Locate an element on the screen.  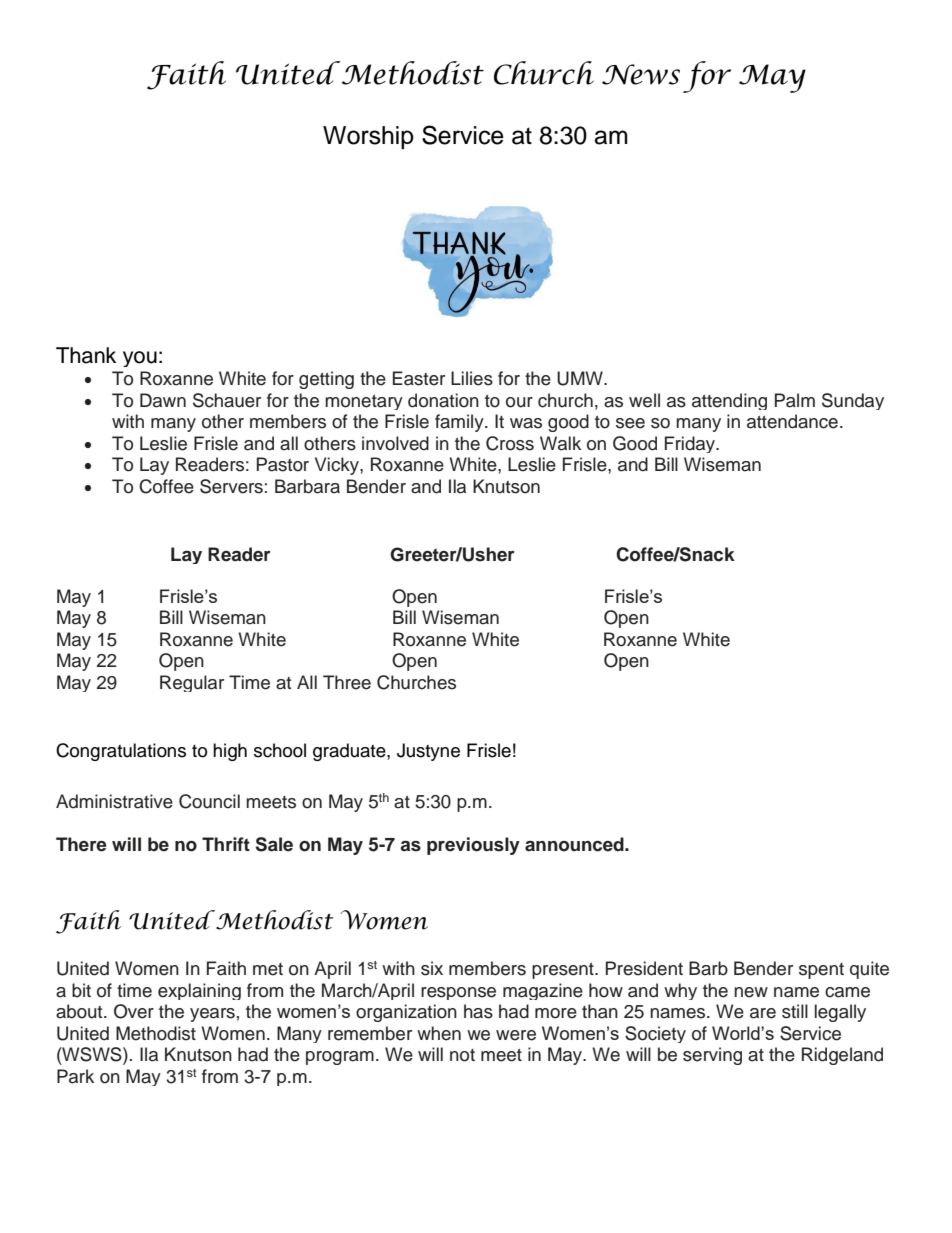
graduate is located at coordinates (350, 752).
